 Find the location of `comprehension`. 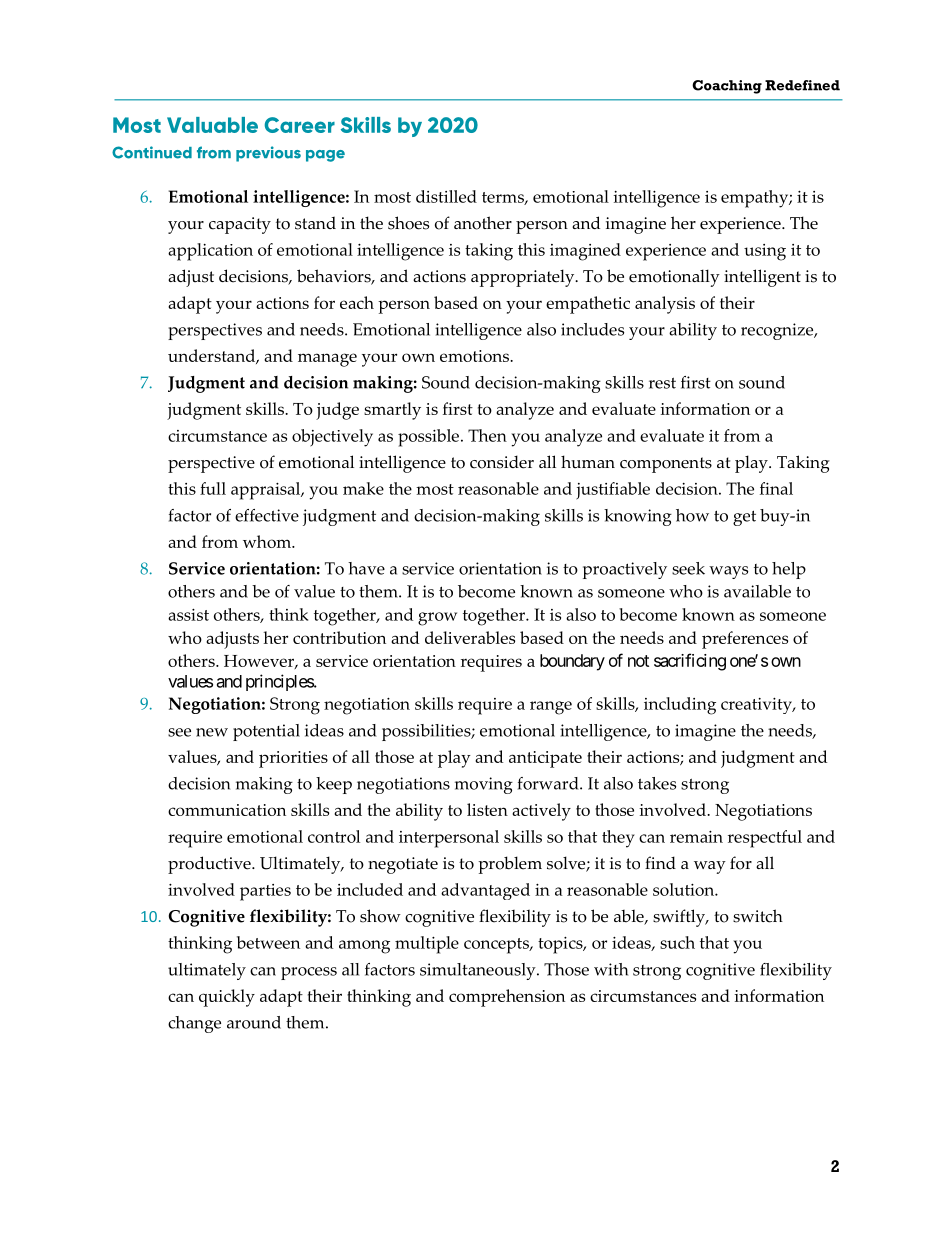

comprehension is located at coordinates (507, 998).
